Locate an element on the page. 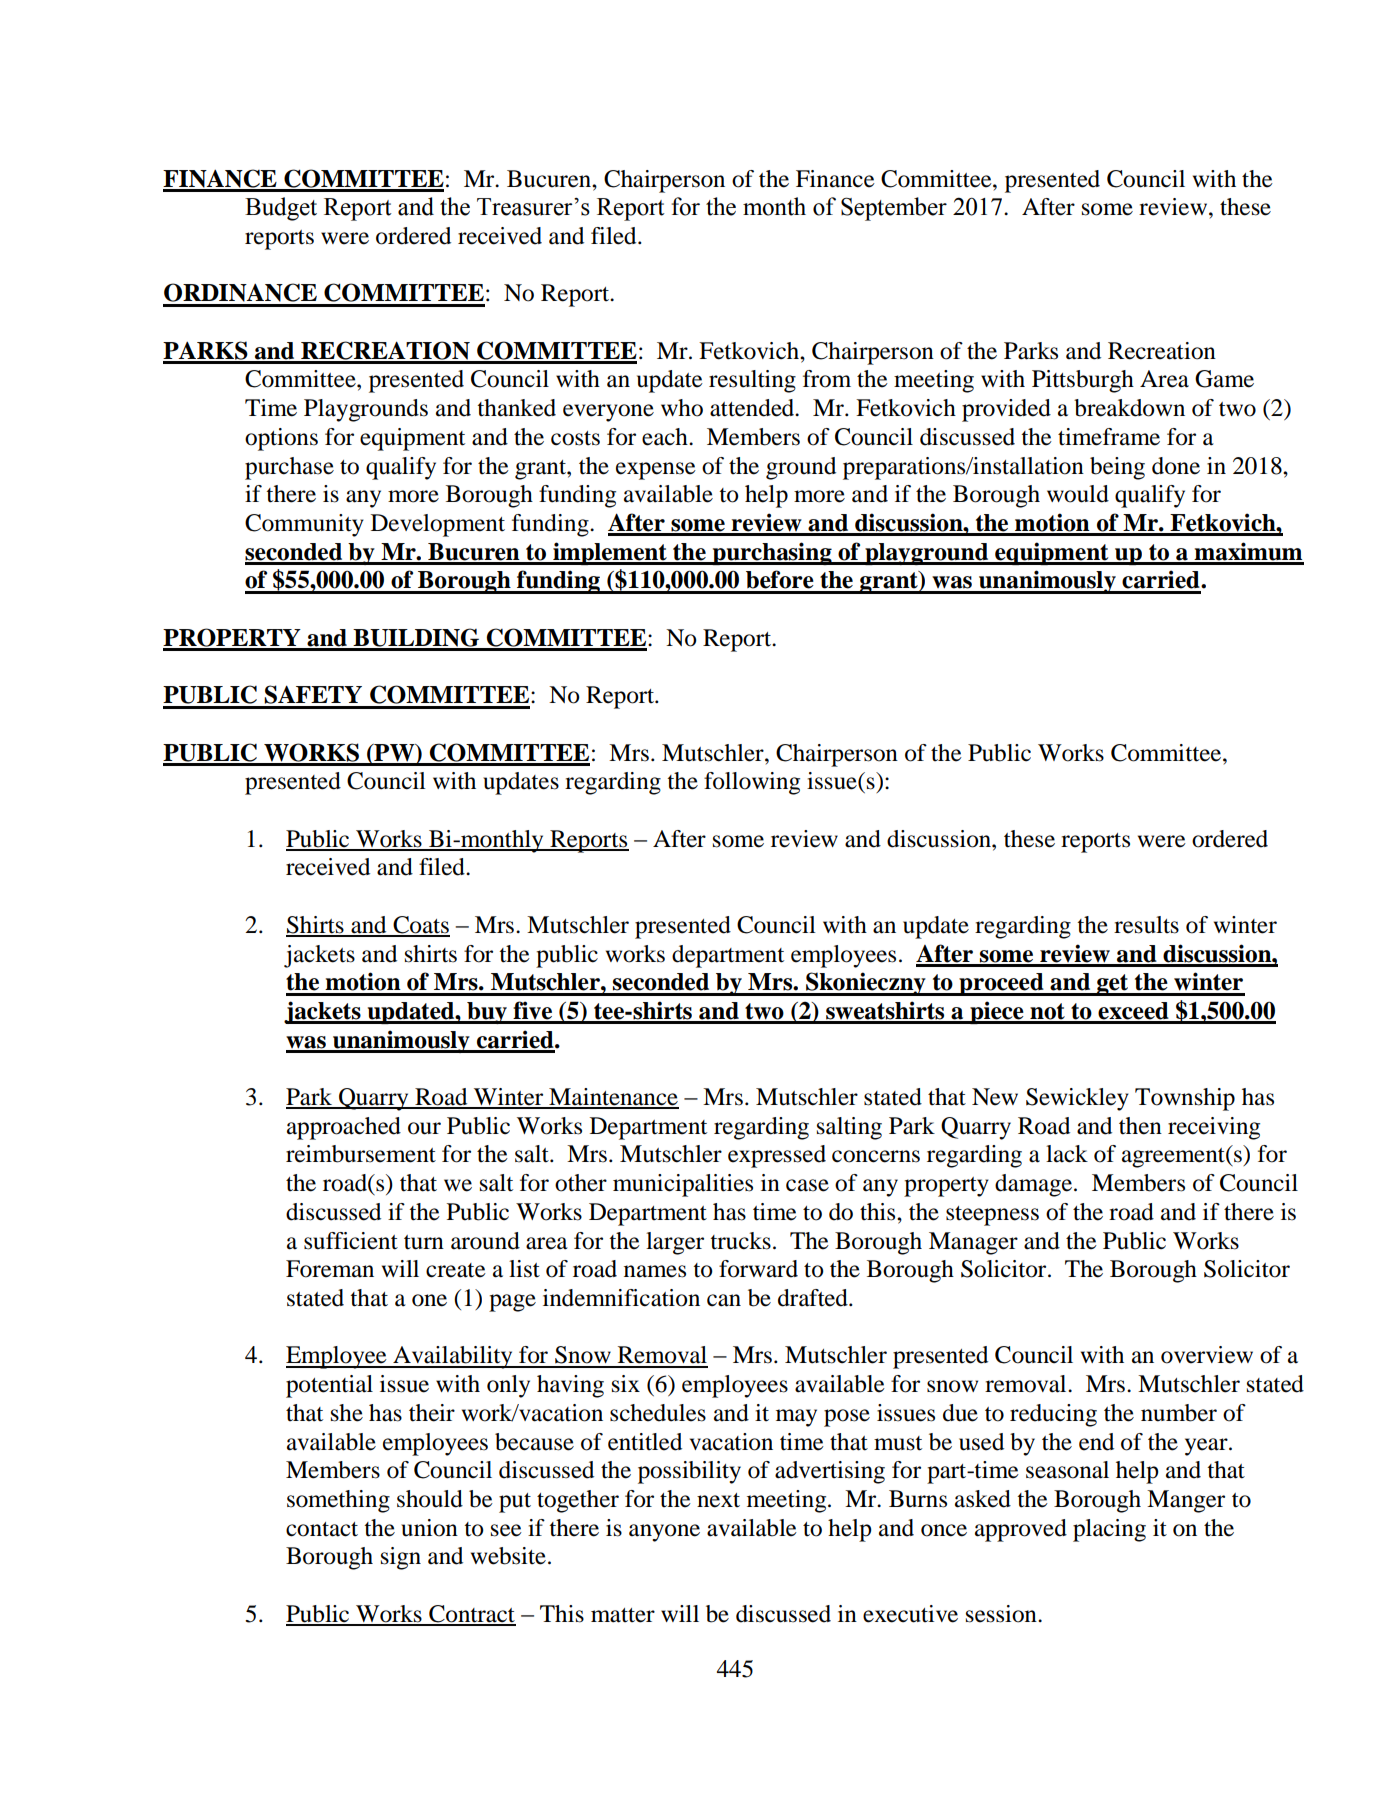  would is located at coordinates (1078, 494).
